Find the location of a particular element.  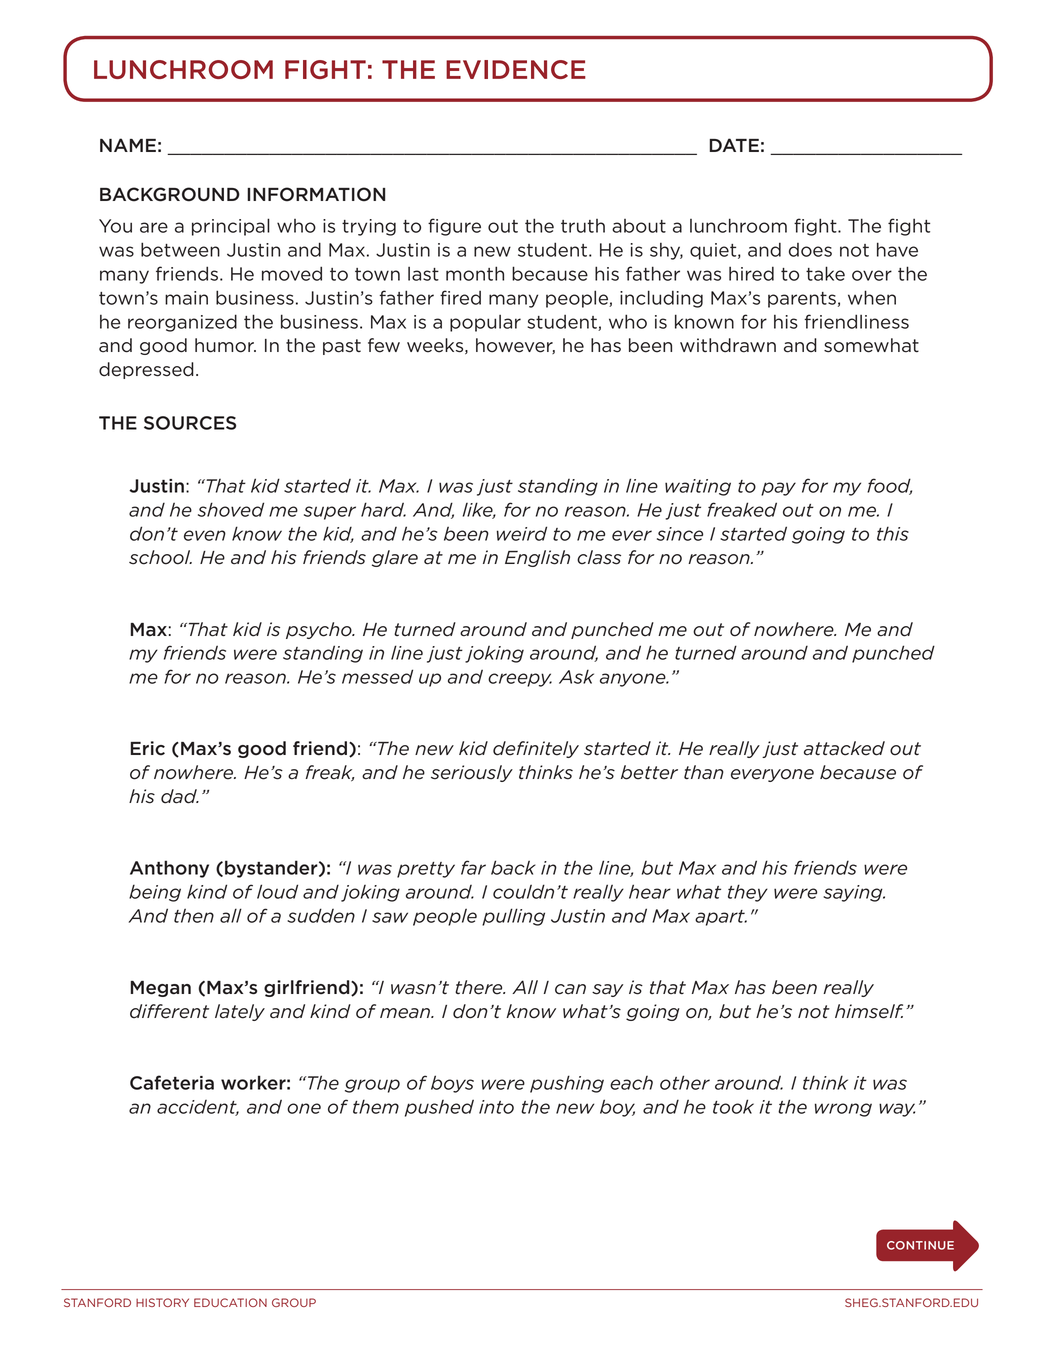

into is located at coordinates (496, 1107).
